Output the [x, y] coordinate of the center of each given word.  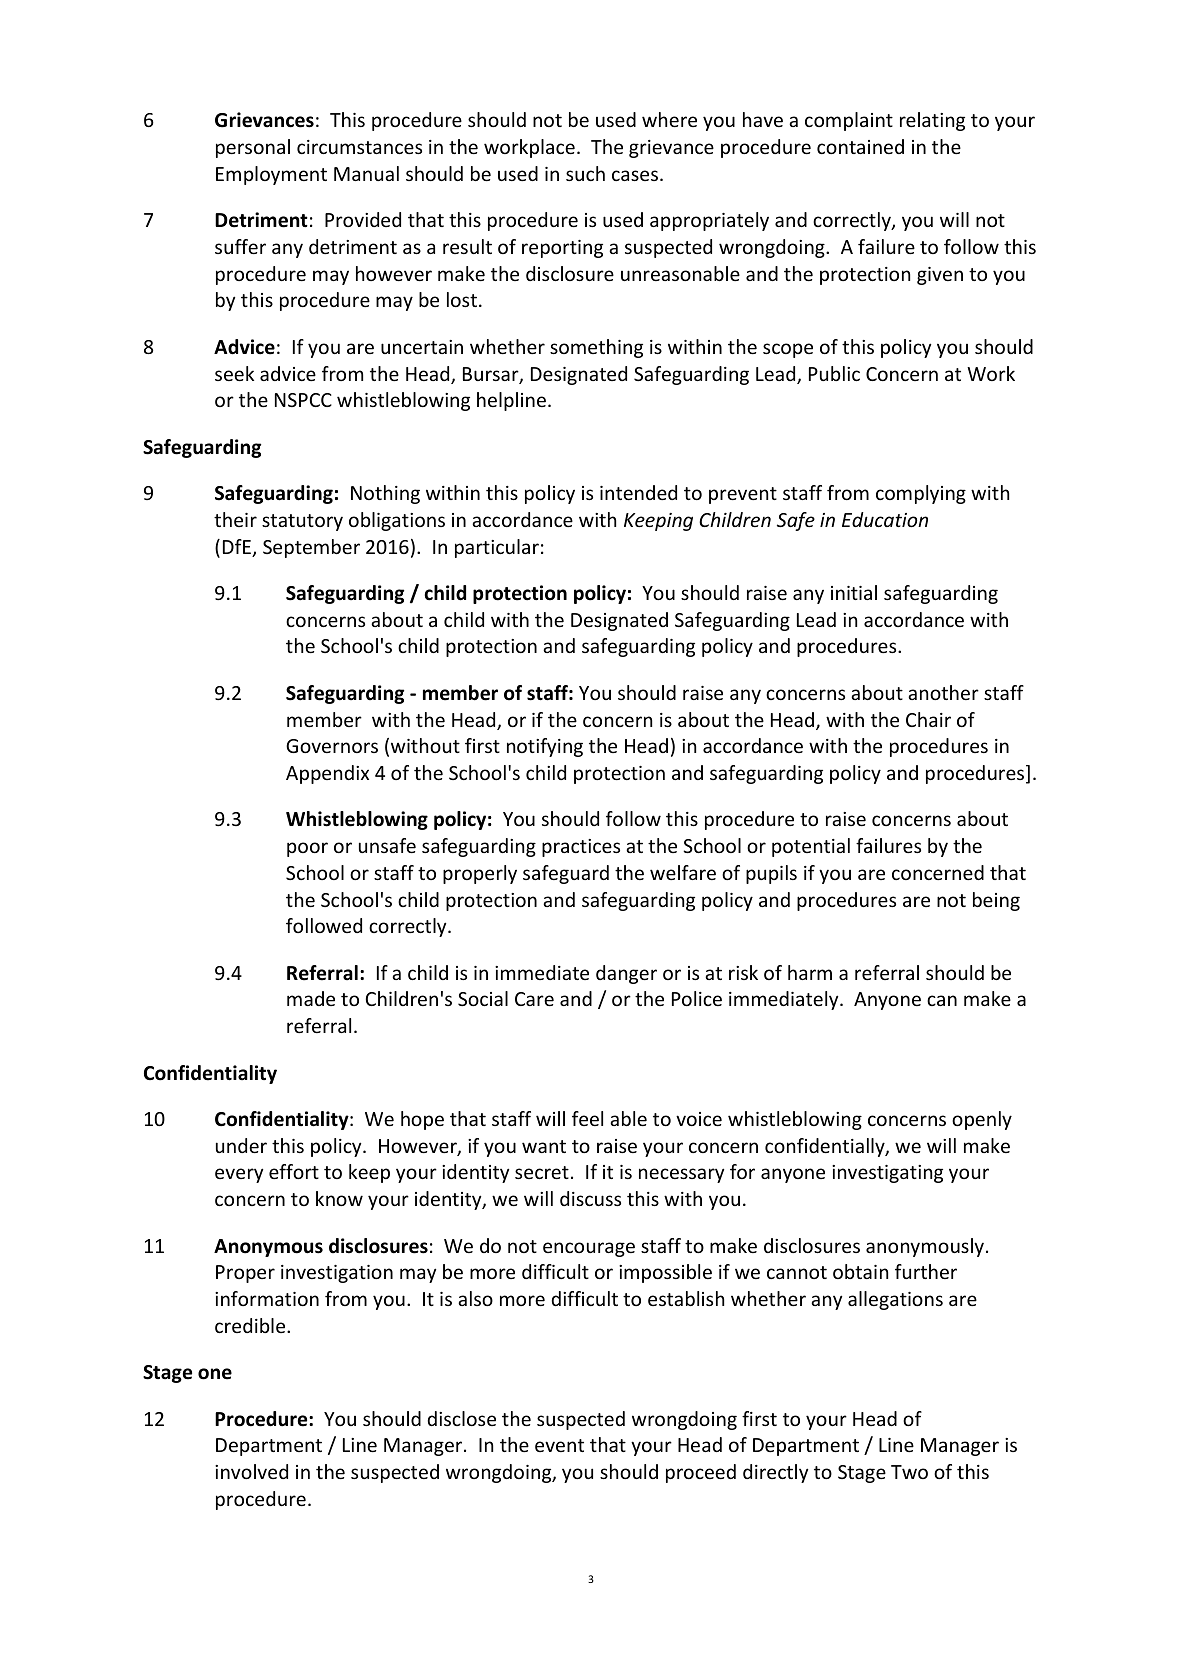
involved [251, 1471]
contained [860, 146]
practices [581, 848]
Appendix [327, 774]
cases [635, 175]
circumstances [359, 147]
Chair [928, 719]
